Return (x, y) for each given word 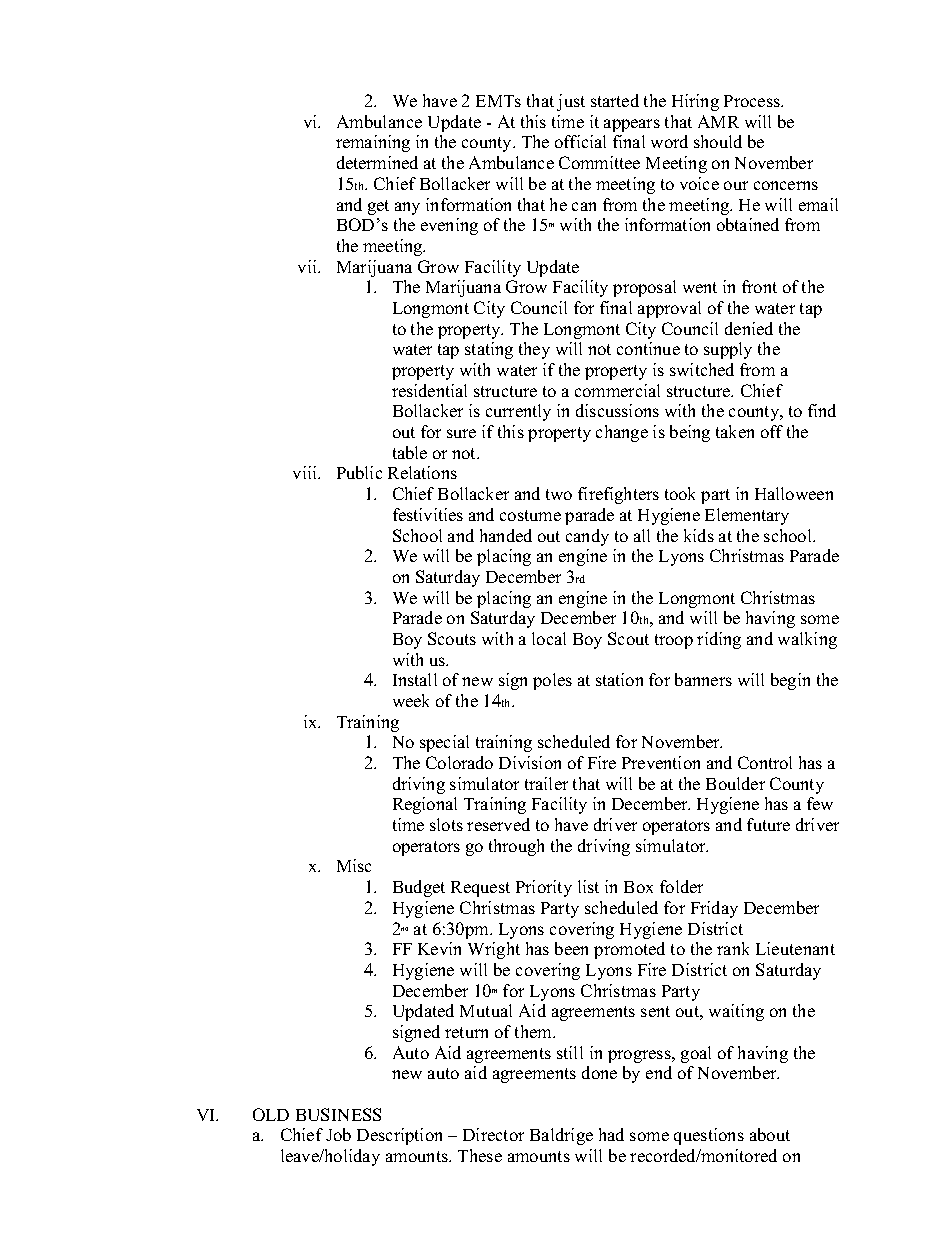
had (611, 1134)
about (770, 1134)
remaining (373, 143)
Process (753, 101)
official (580, 141)
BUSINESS (338, 1114)
